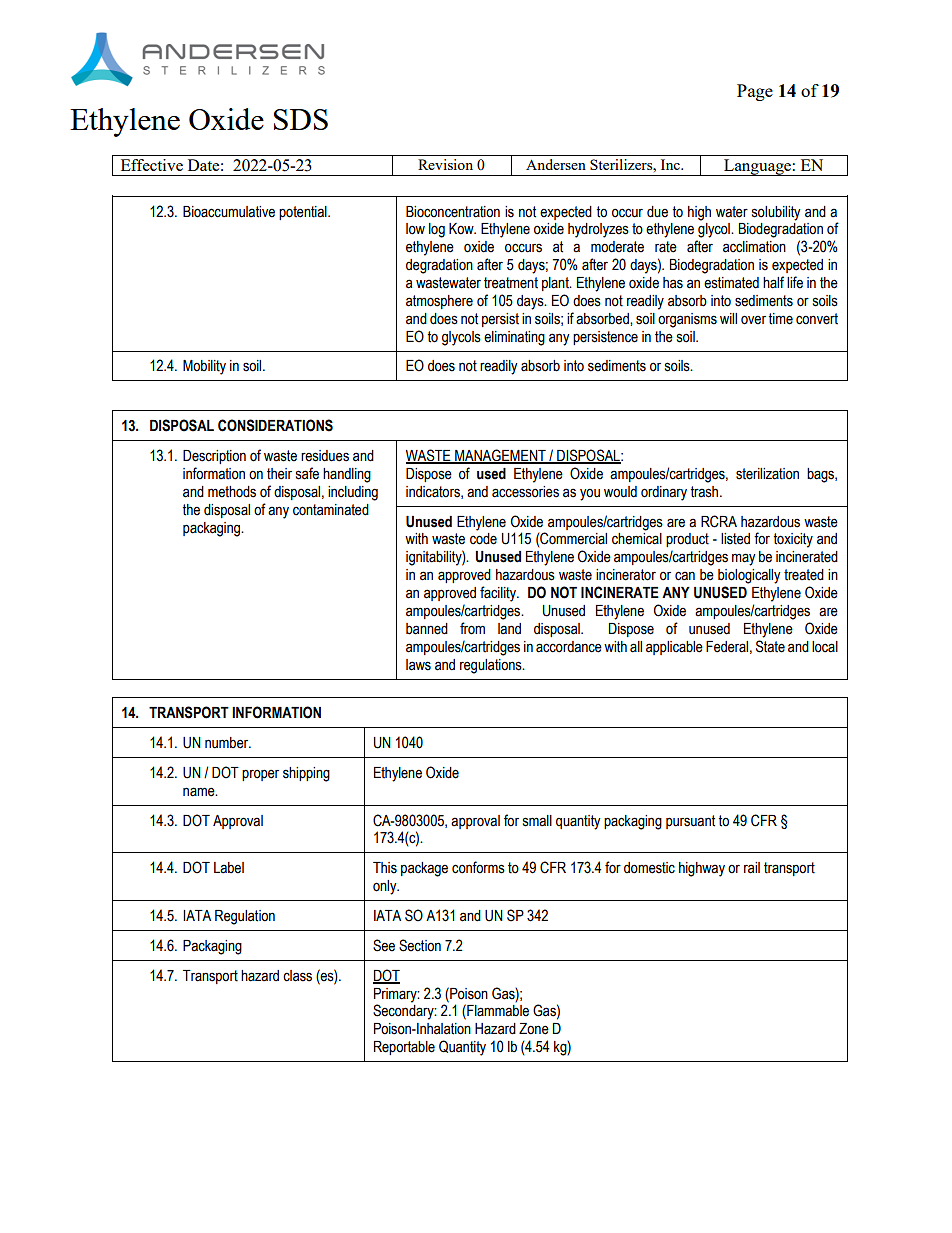  Describe the element at coordinates (204, 367) in the page. I see `Mobility` at that location.
